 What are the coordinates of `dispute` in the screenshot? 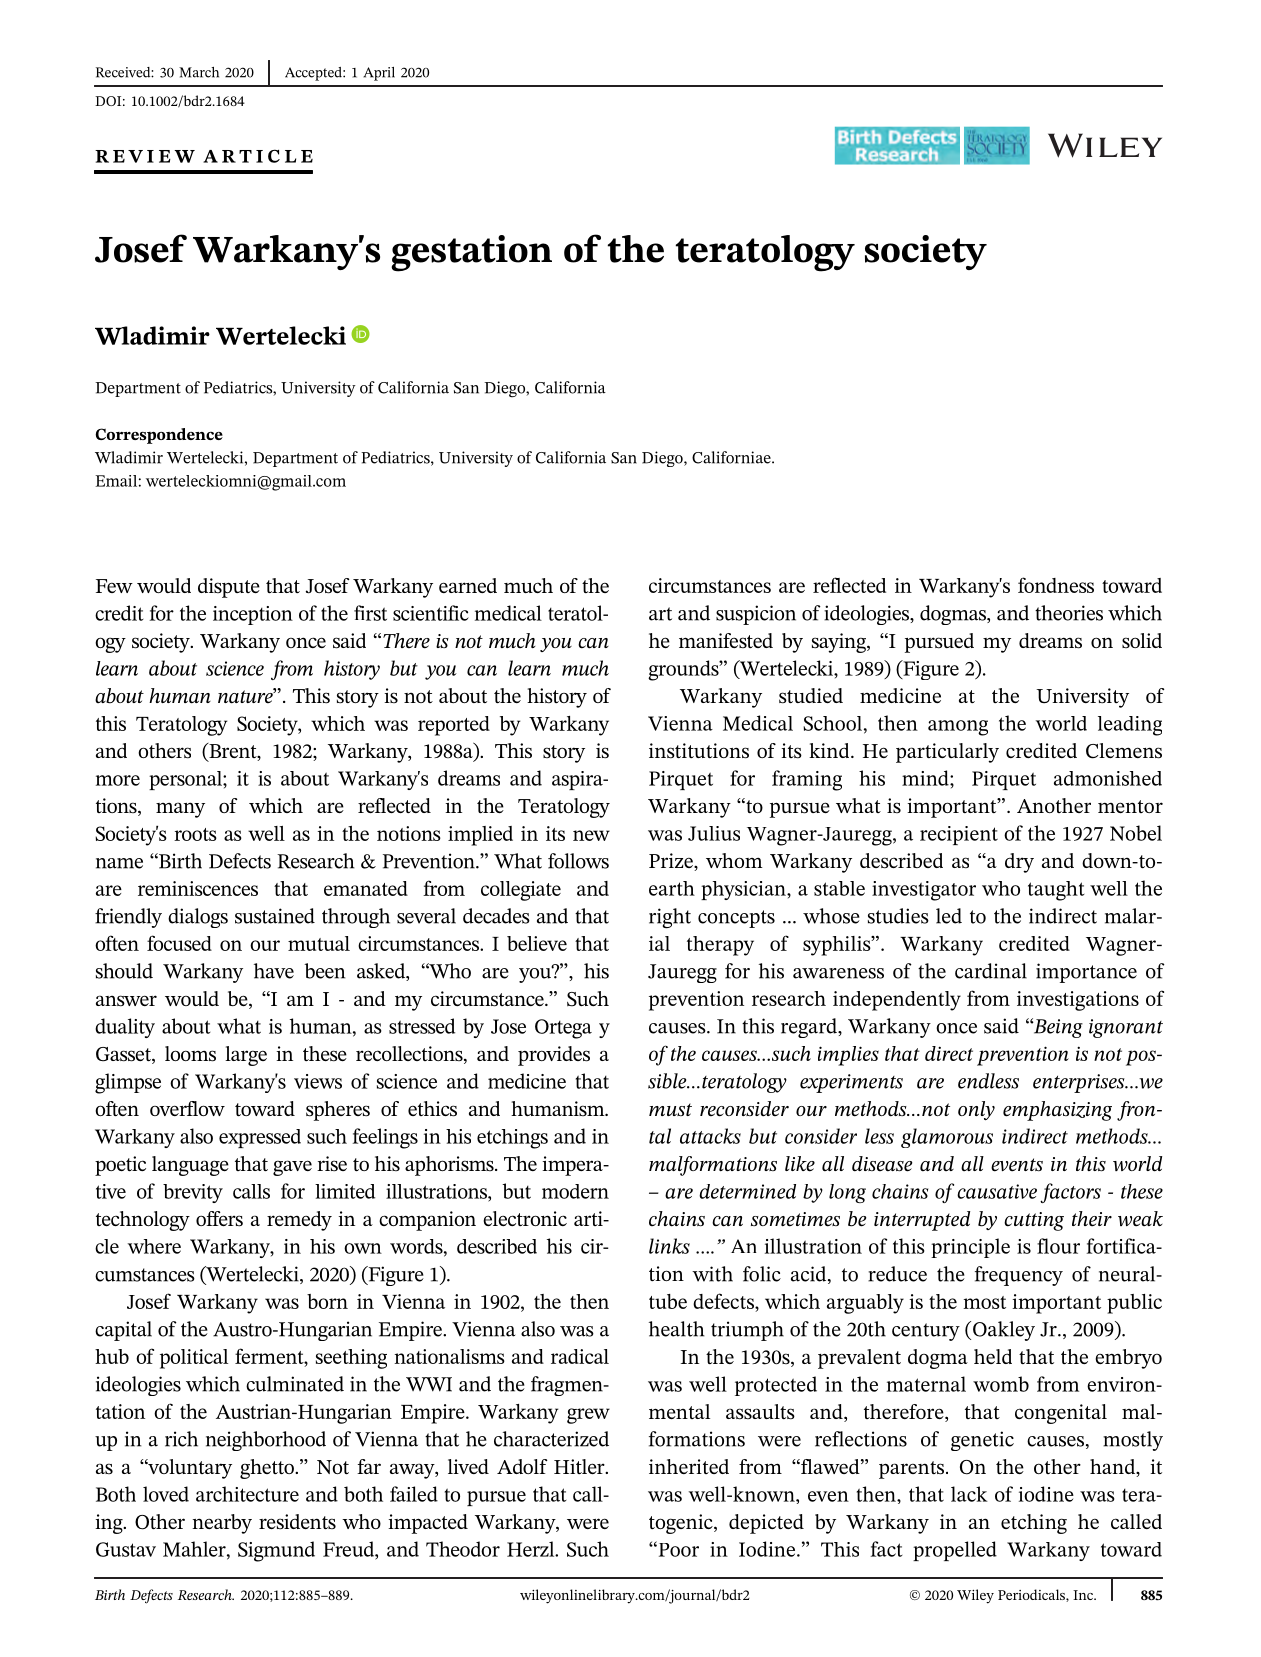 It's located at (229, 588).
